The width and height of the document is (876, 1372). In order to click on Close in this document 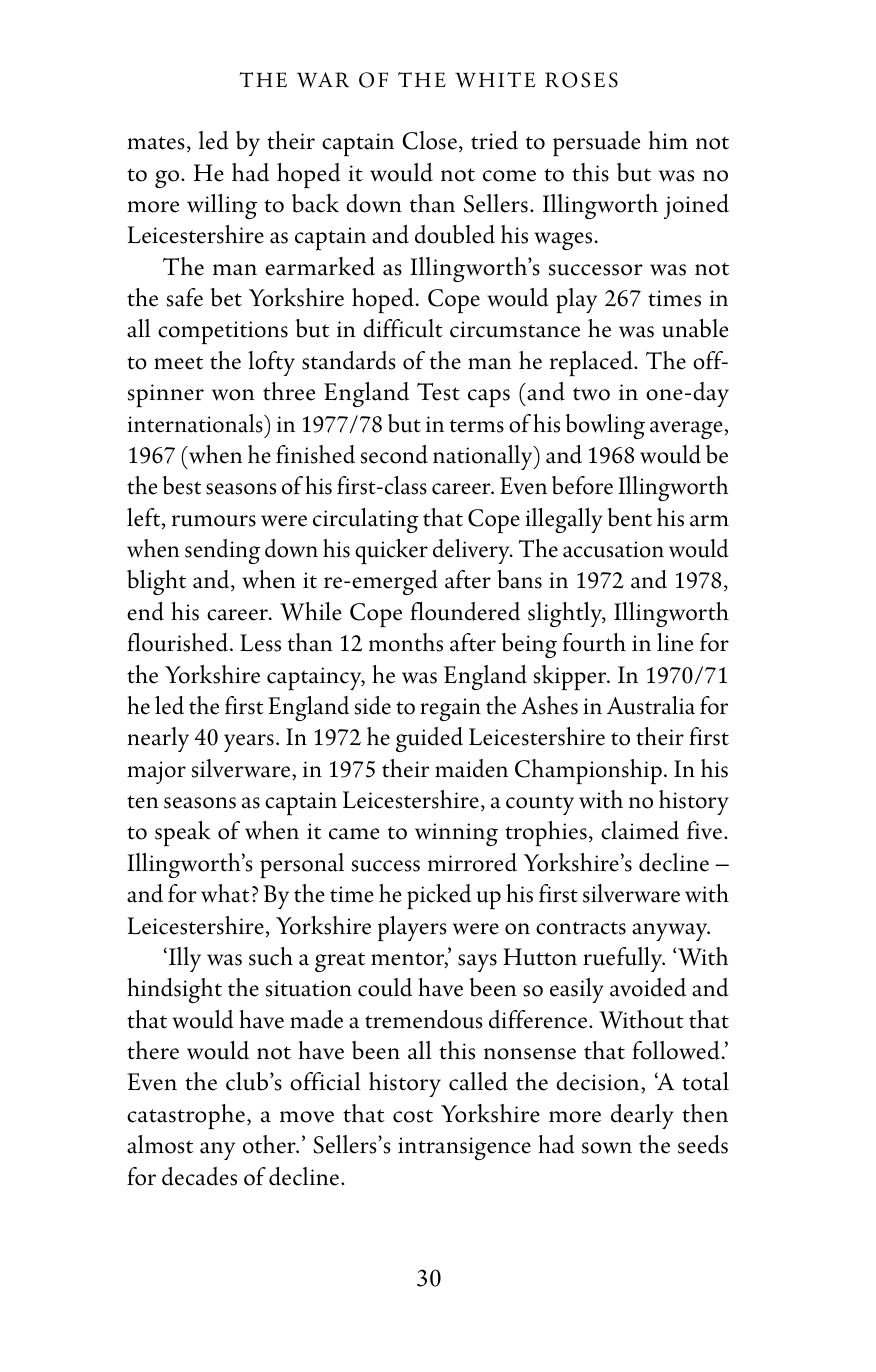, I will do `click(430, 140)`.
